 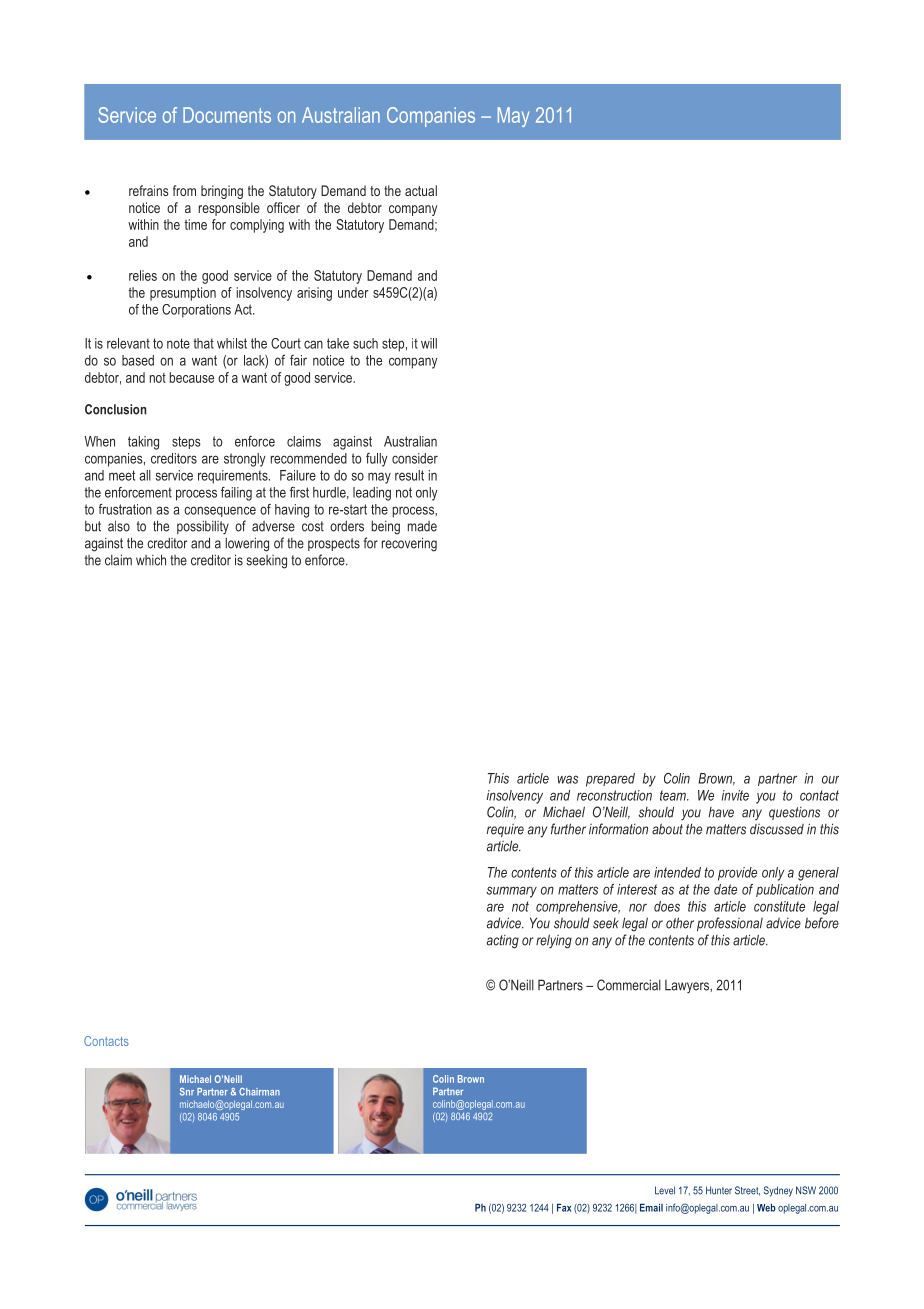 I want to click on actual, so click(x=421, y=190).
